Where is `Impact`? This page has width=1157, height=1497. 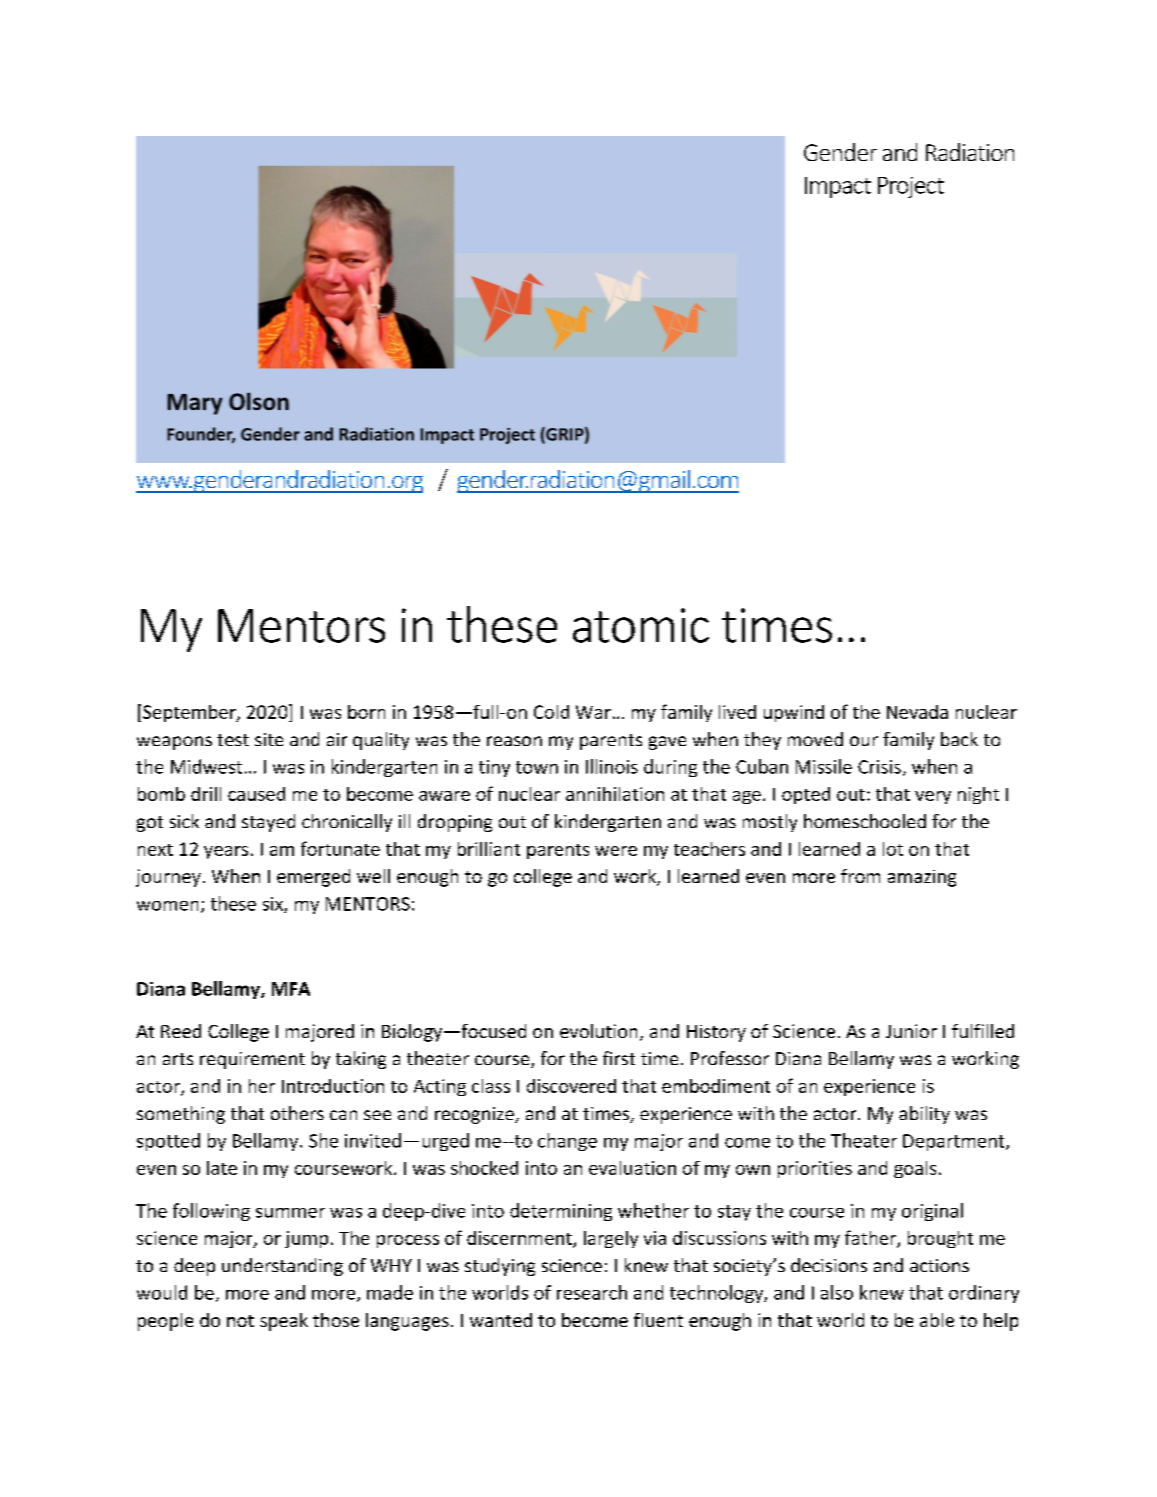 Impact is located at coordinates (838, 187).
